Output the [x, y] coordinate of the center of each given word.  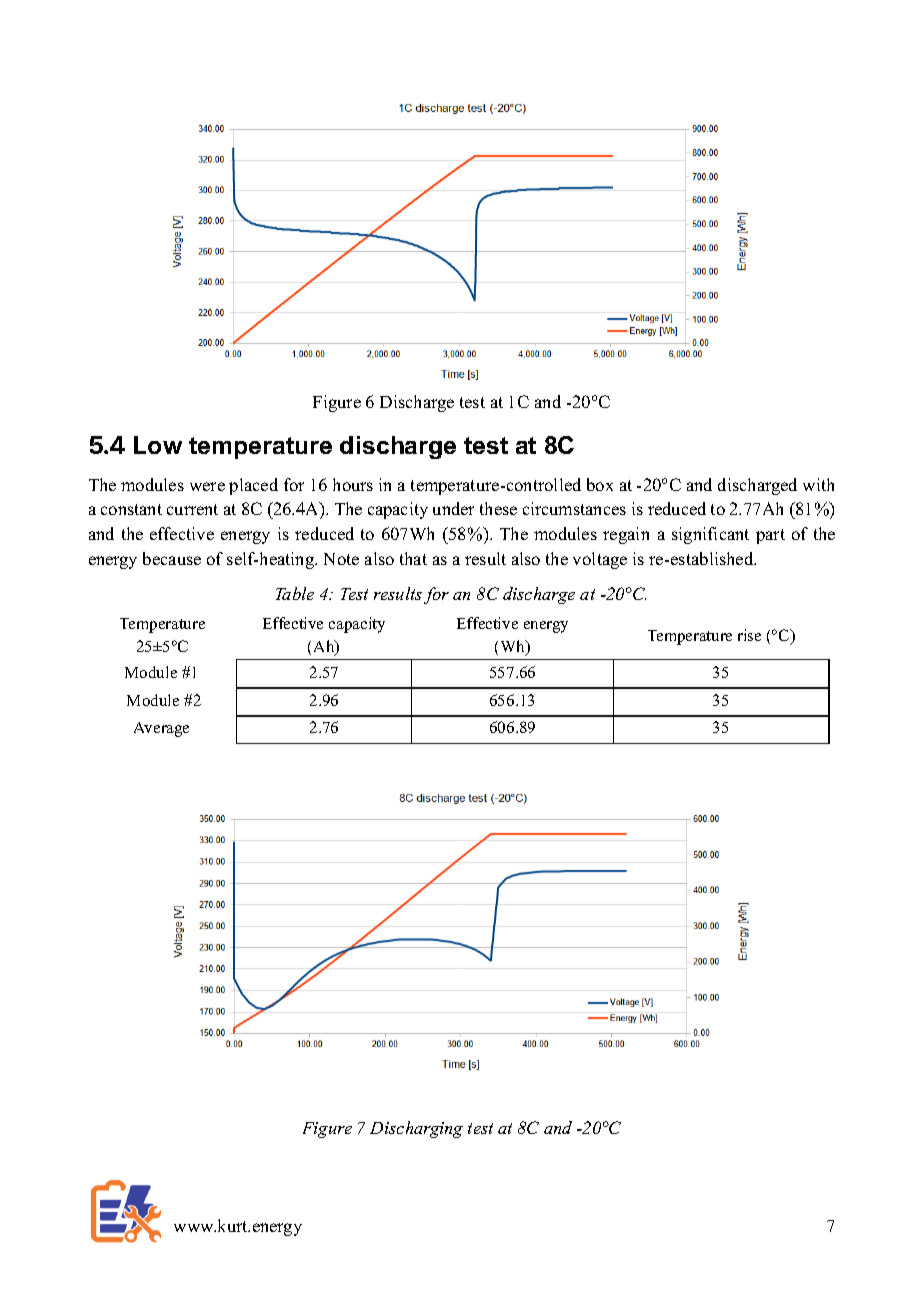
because [172, 558]
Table [295, 593]
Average [161, 729]
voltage [600, 560]
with [818, 484]
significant [710, 535]
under [453, 508]
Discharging [416, 1129]
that [413, 558]
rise [749, 635]
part [770, 536]
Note [341, 559]
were [207, 486]
